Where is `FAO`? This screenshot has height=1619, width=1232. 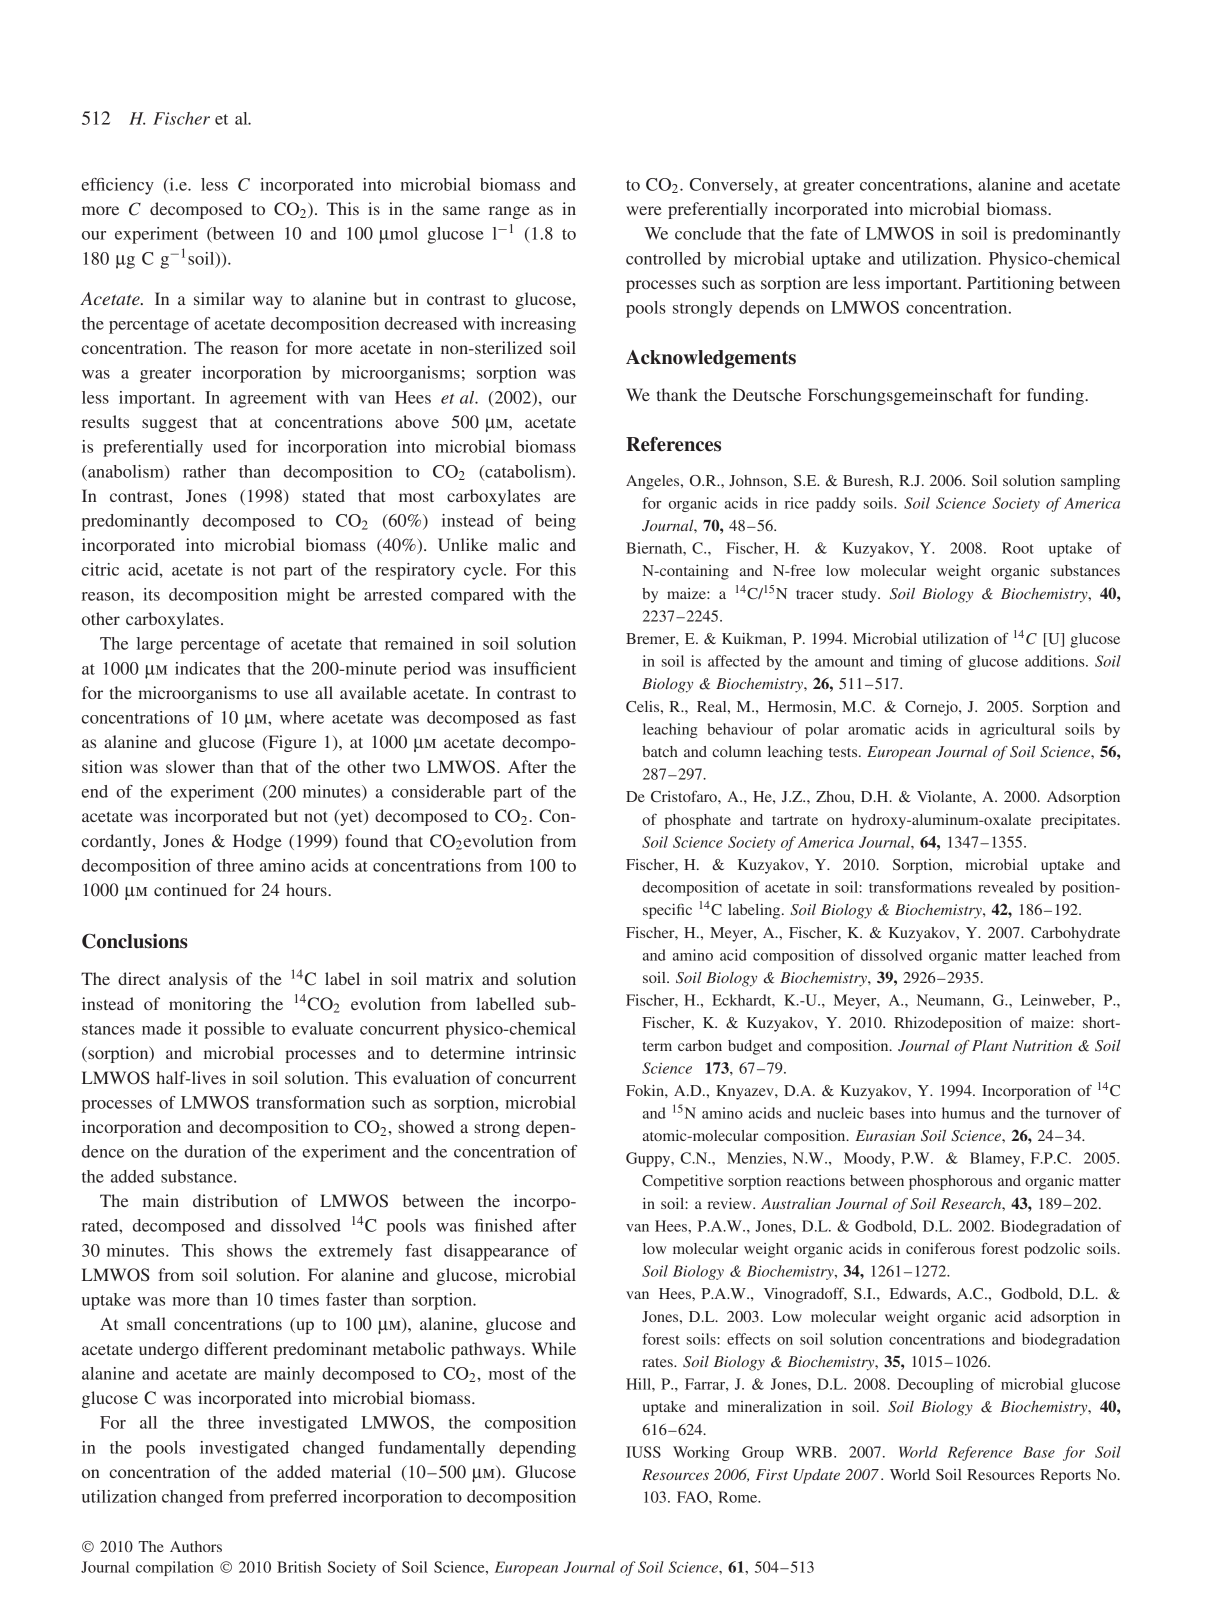 FAO is located at coordinates (693, 1497).
